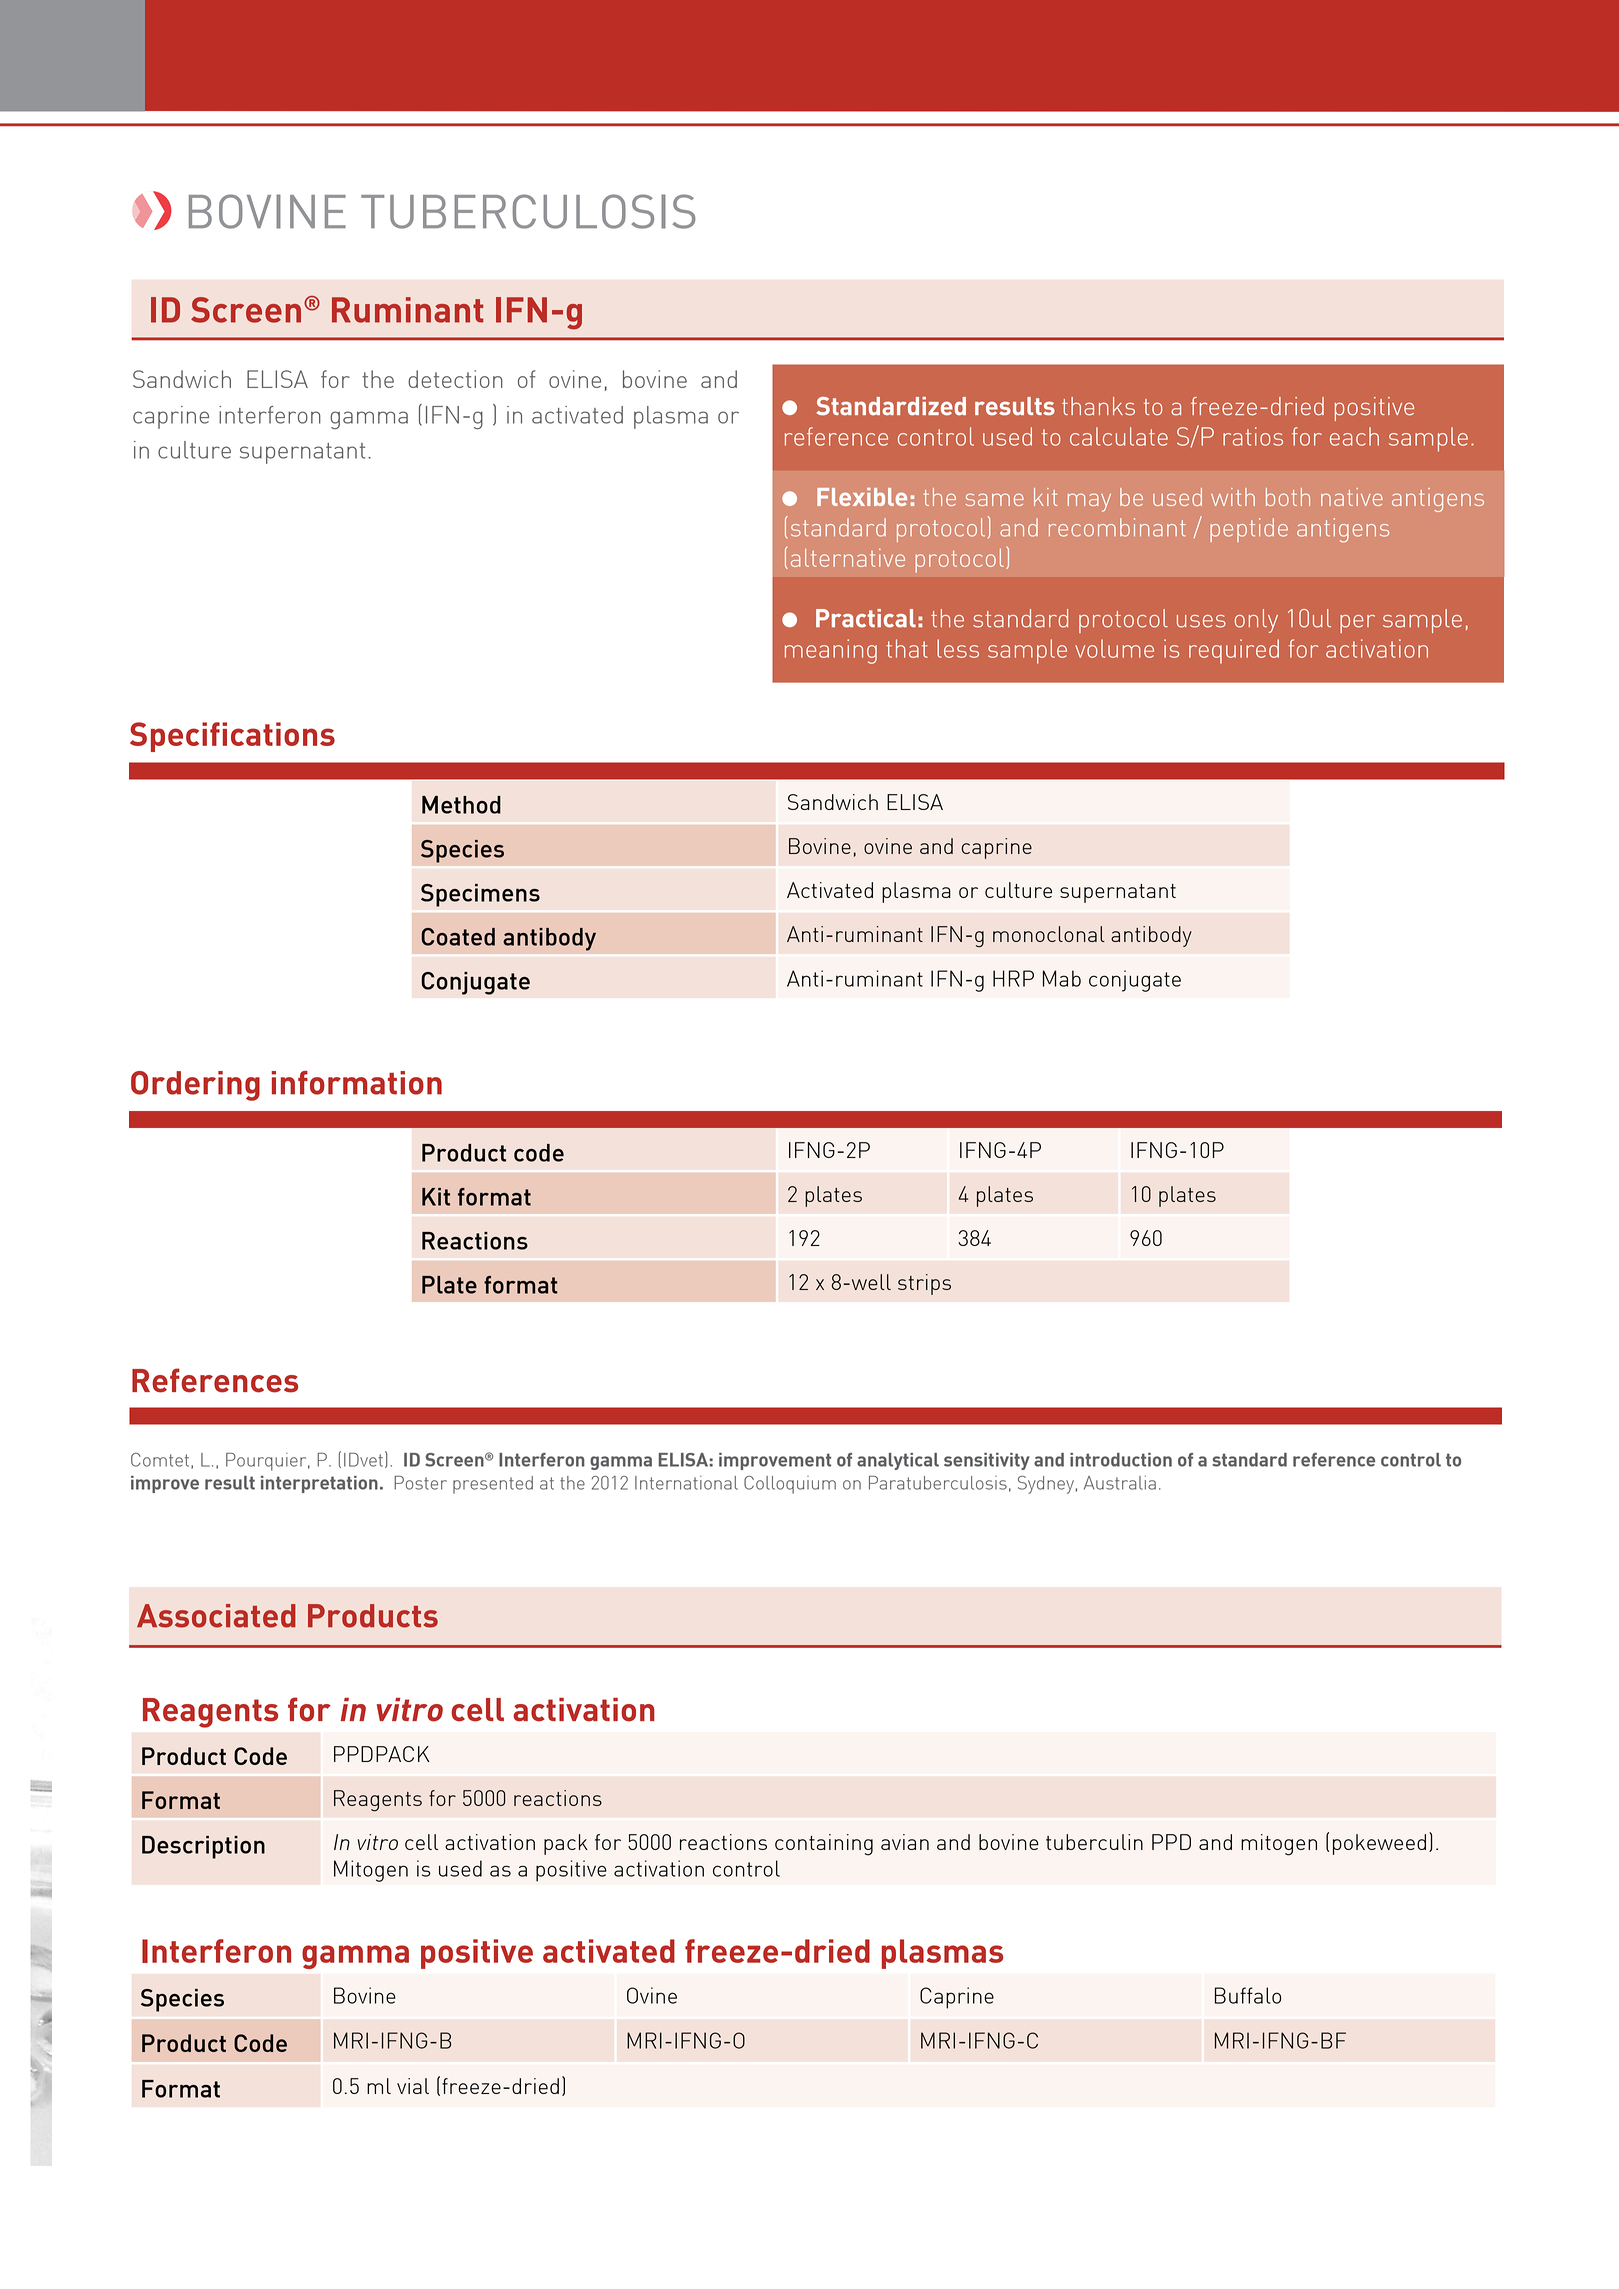 This page has height=2289, width=1619. I want to click on Flexible, so click(862, 497).
